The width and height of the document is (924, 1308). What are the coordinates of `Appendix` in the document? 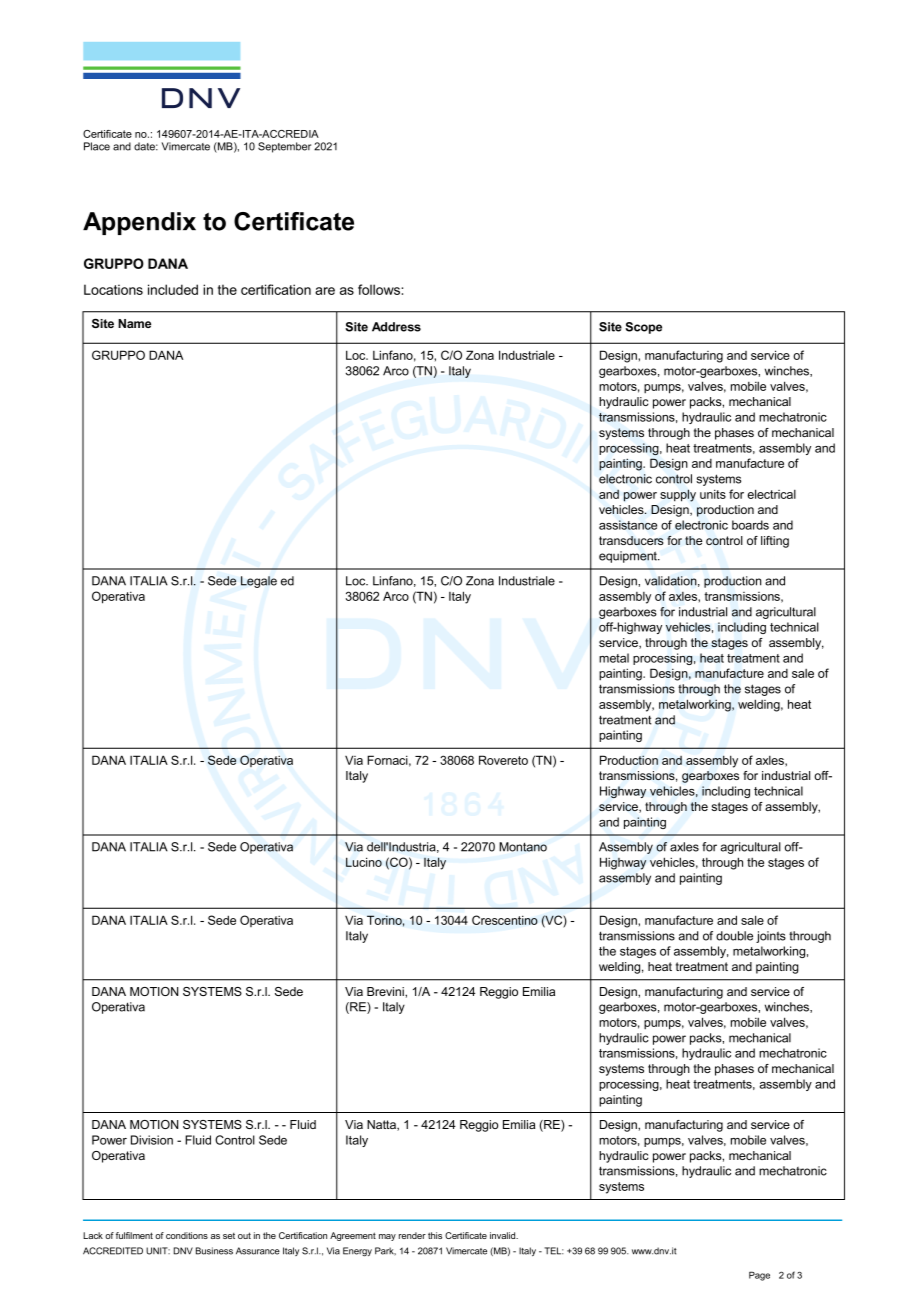 It's located at (139, 223).
